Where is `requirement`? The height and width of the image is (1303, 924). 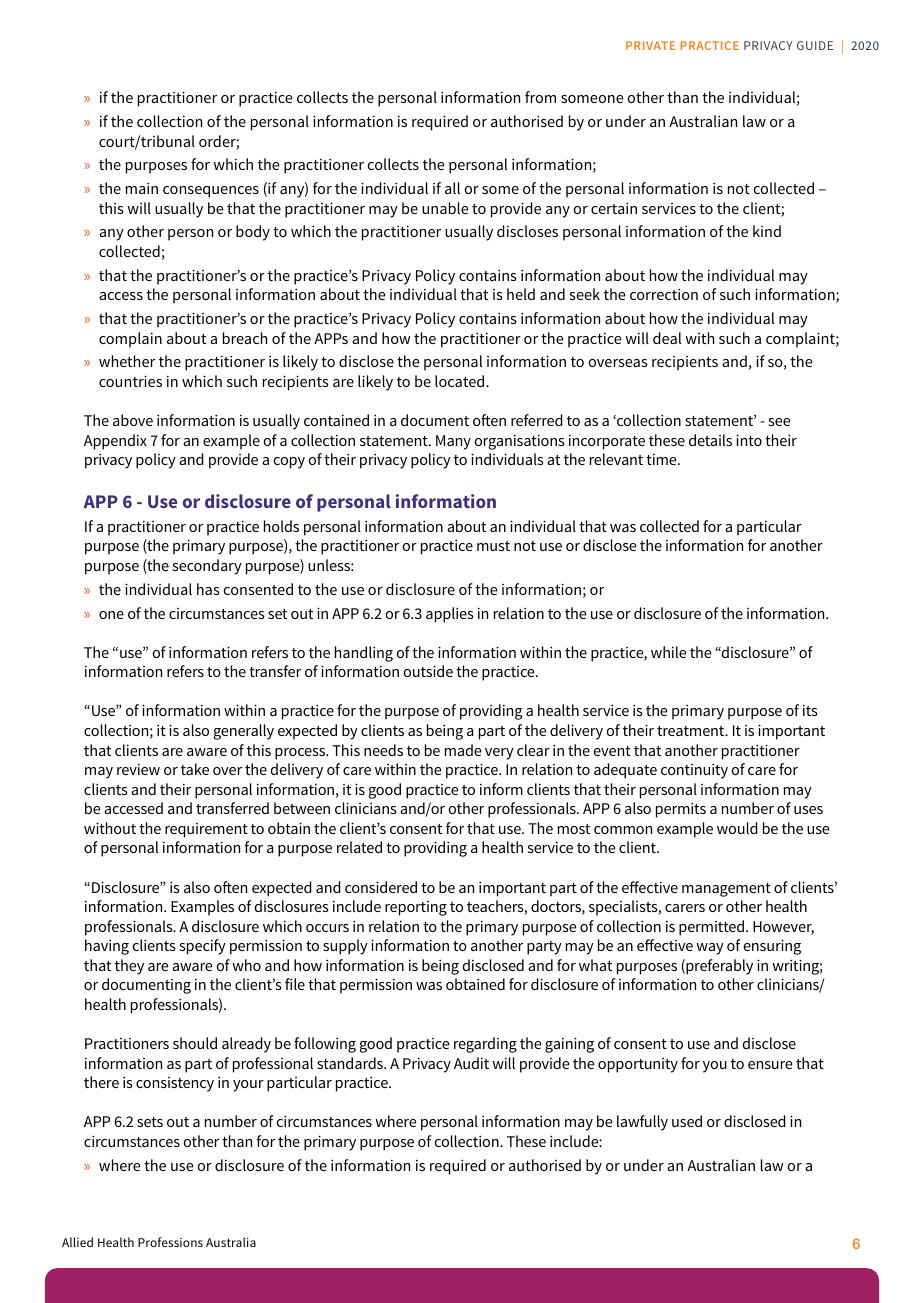 requirement is located at coordinates (206, 830).
